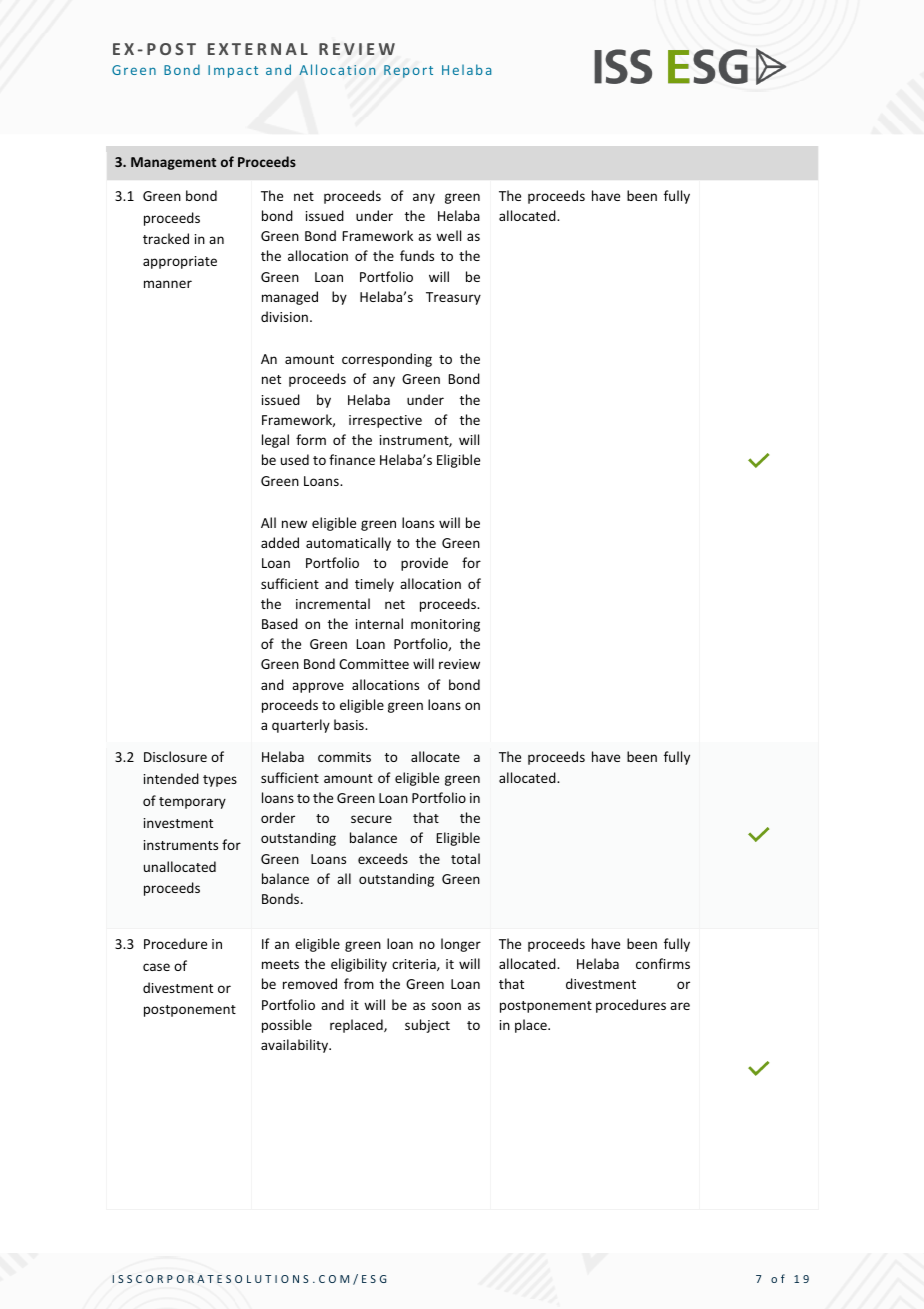 This screenshot has width=924, height=1309. What do you see at coordinates (427, 1026) in the screenshot?
I see `subject` at bounding box center [427, 1026].
